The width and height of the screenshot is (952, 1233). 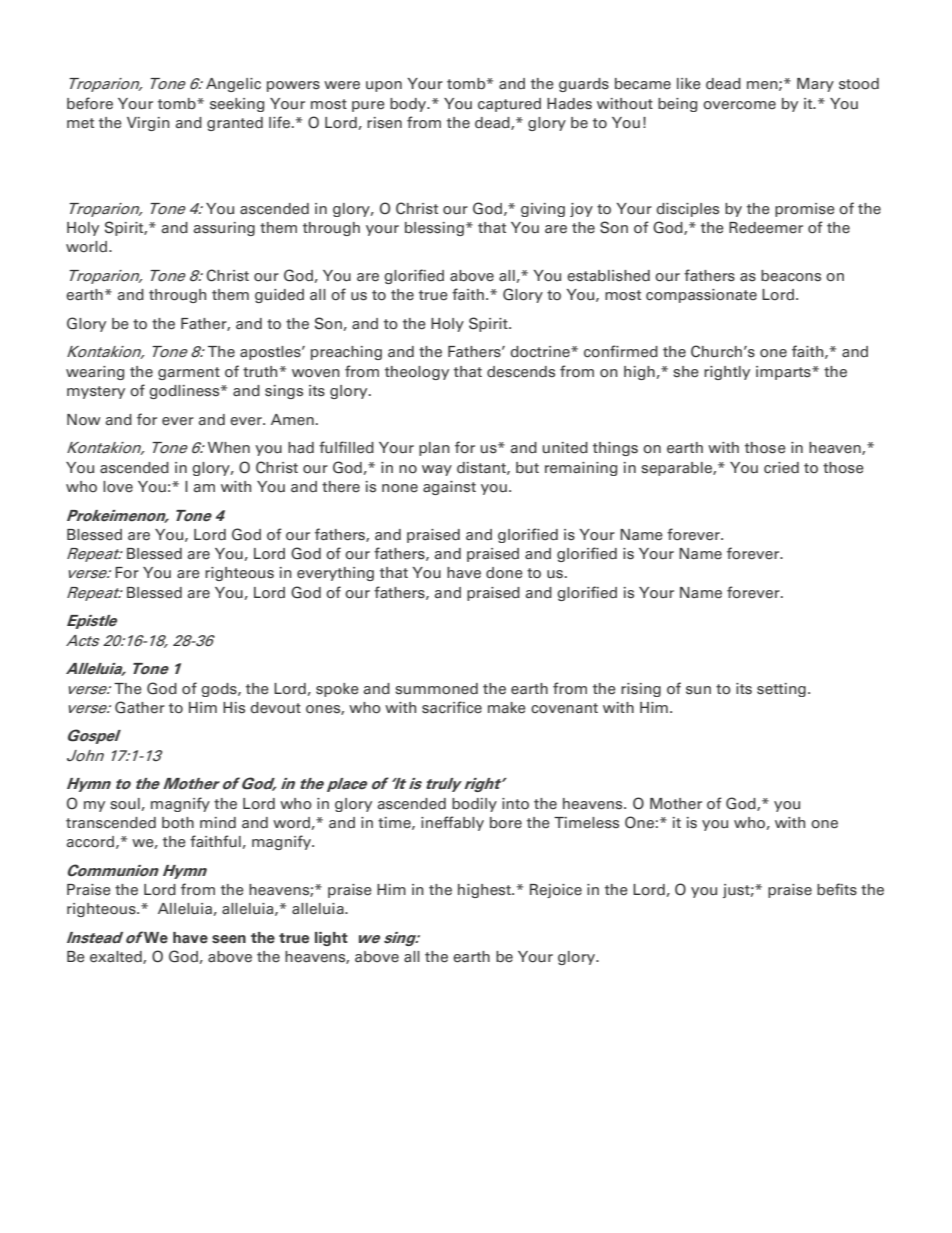 What do you see at coordinates (452, 707) in the screenshot?
I see `sacrifice` at bounding box center [452, 707].
